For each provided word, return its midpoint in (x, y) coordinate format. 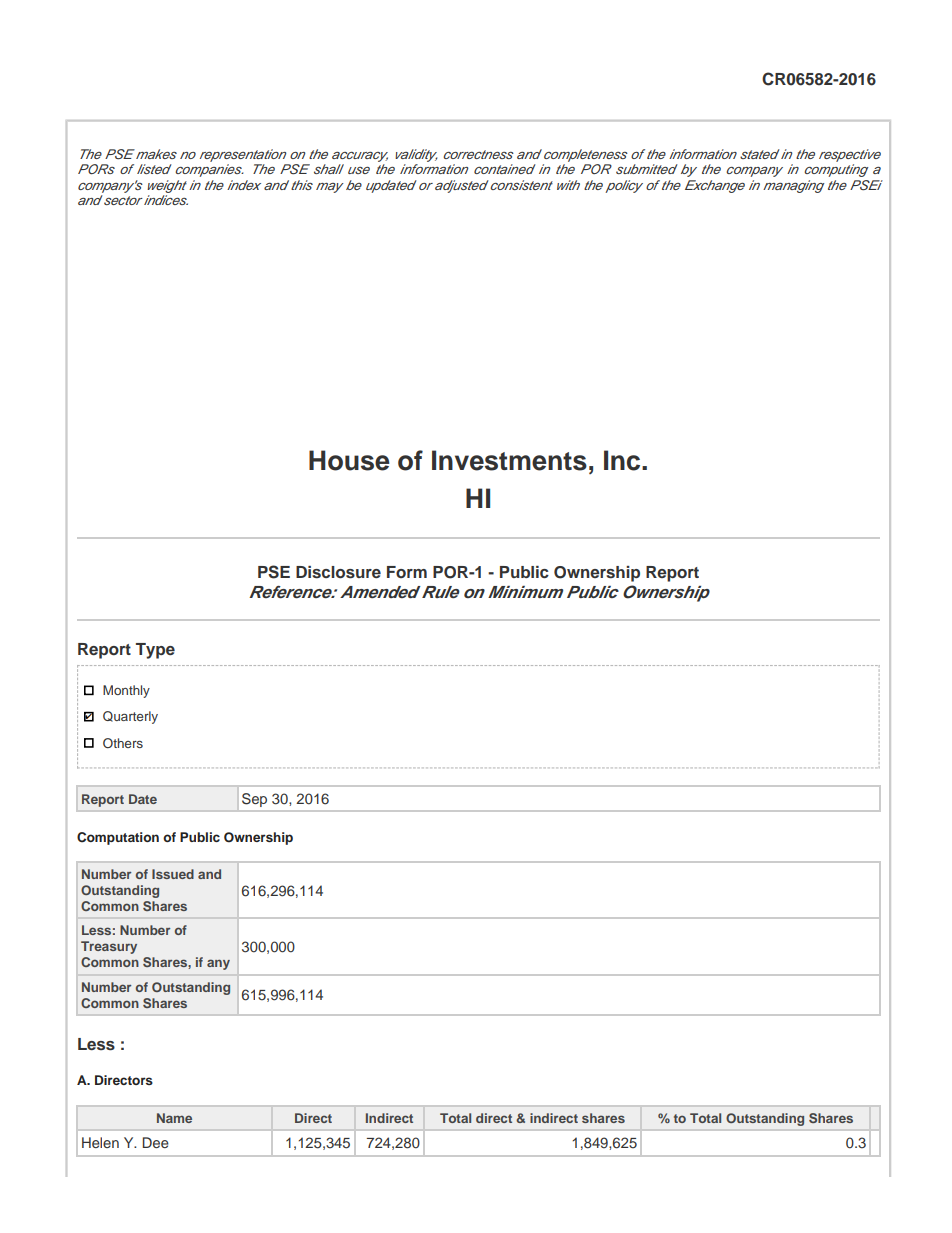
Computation (118, 838)
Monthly (126, 691)
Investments (509, 460)
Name (174, 1118)
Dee (156, 1142)
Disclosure (338, 572)
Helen (100, 1142)
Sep (254, 800)
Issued (173, 874)
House (349, 460)
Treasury (109, 947)
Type (155, 651)
